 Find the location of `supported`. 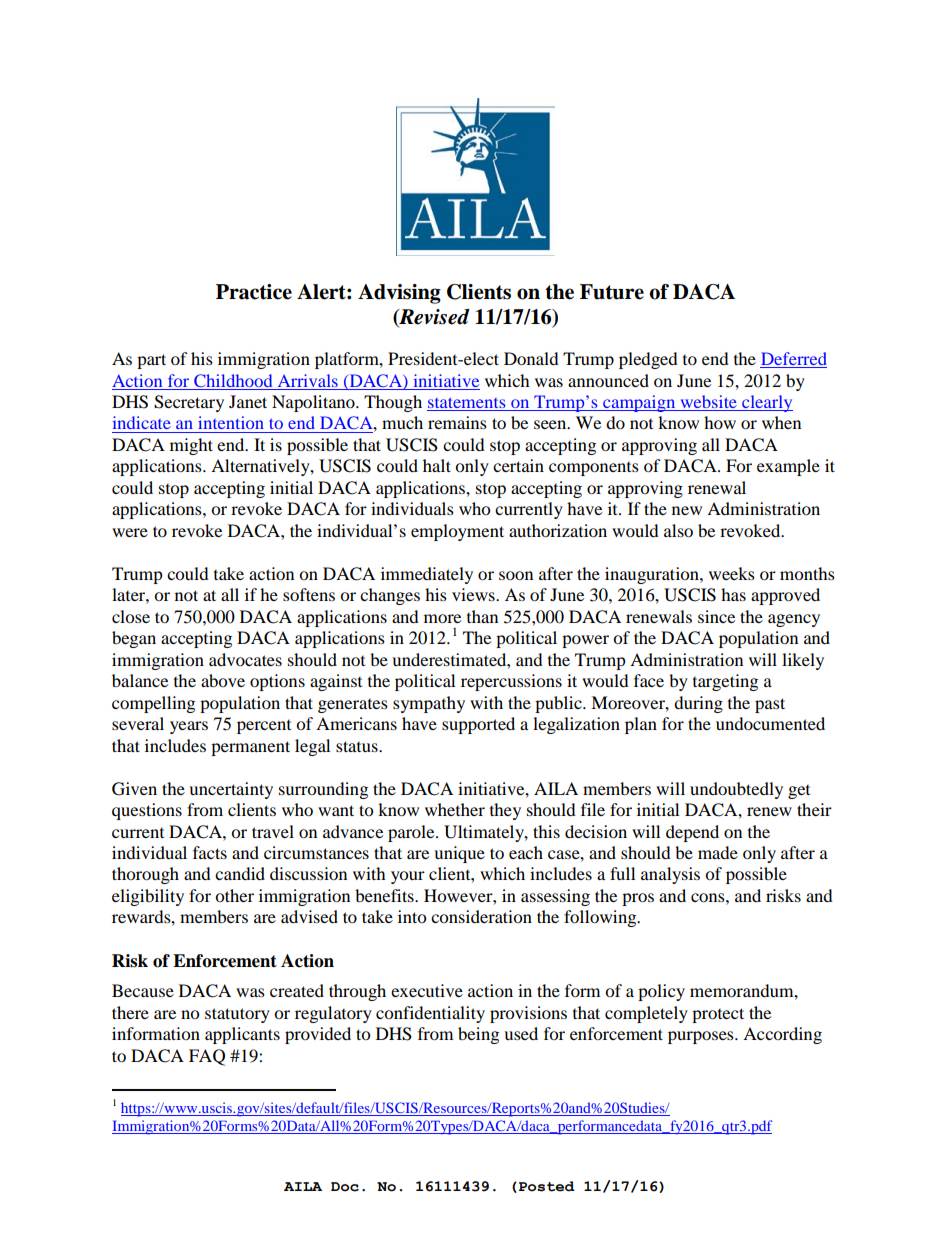

supported is located at coordinates (478, 725).
